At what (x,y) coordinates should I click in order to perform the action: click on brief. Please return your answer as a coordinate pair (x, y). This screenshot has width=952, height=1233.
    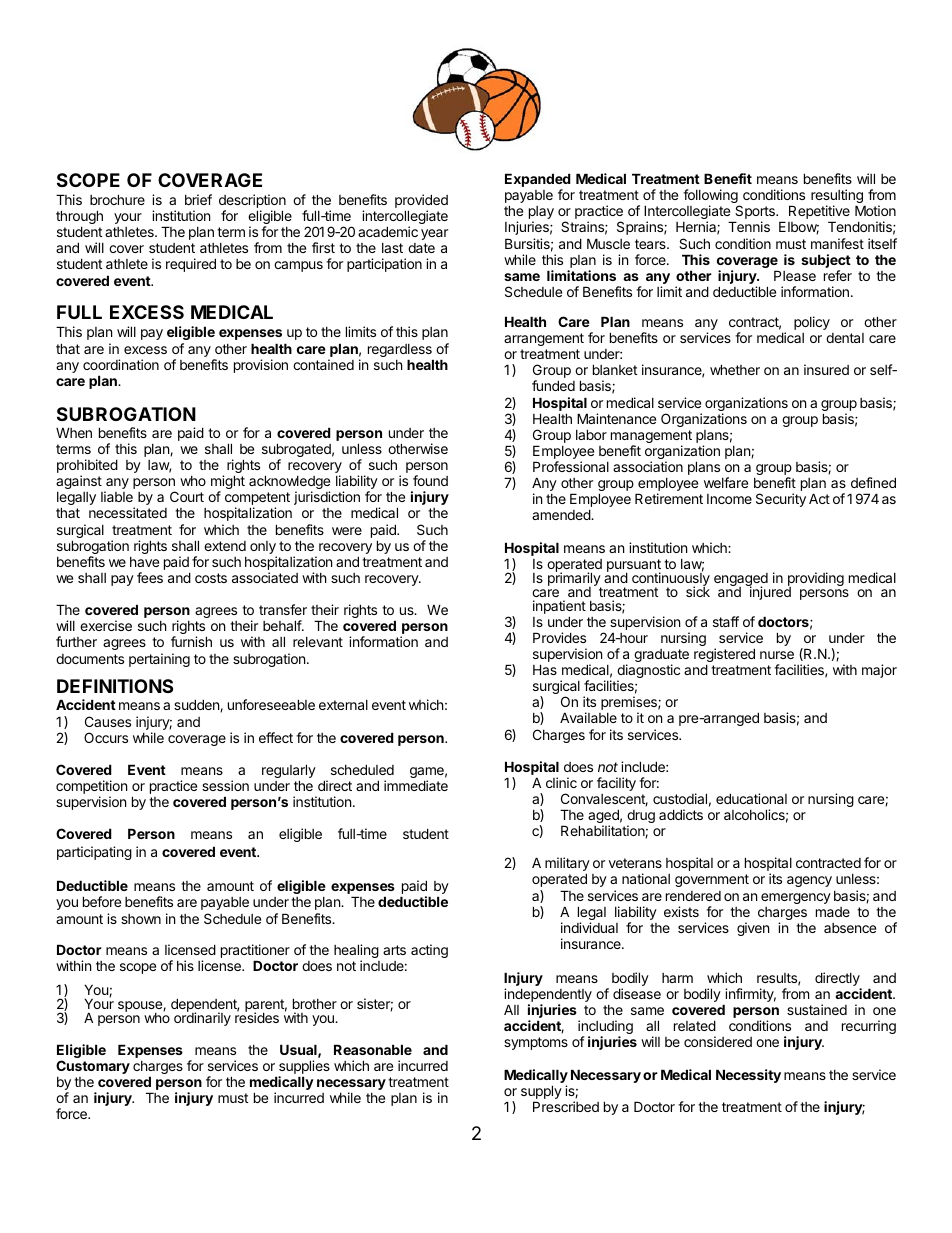
    Looking at the image, I should click on (198, 199).
